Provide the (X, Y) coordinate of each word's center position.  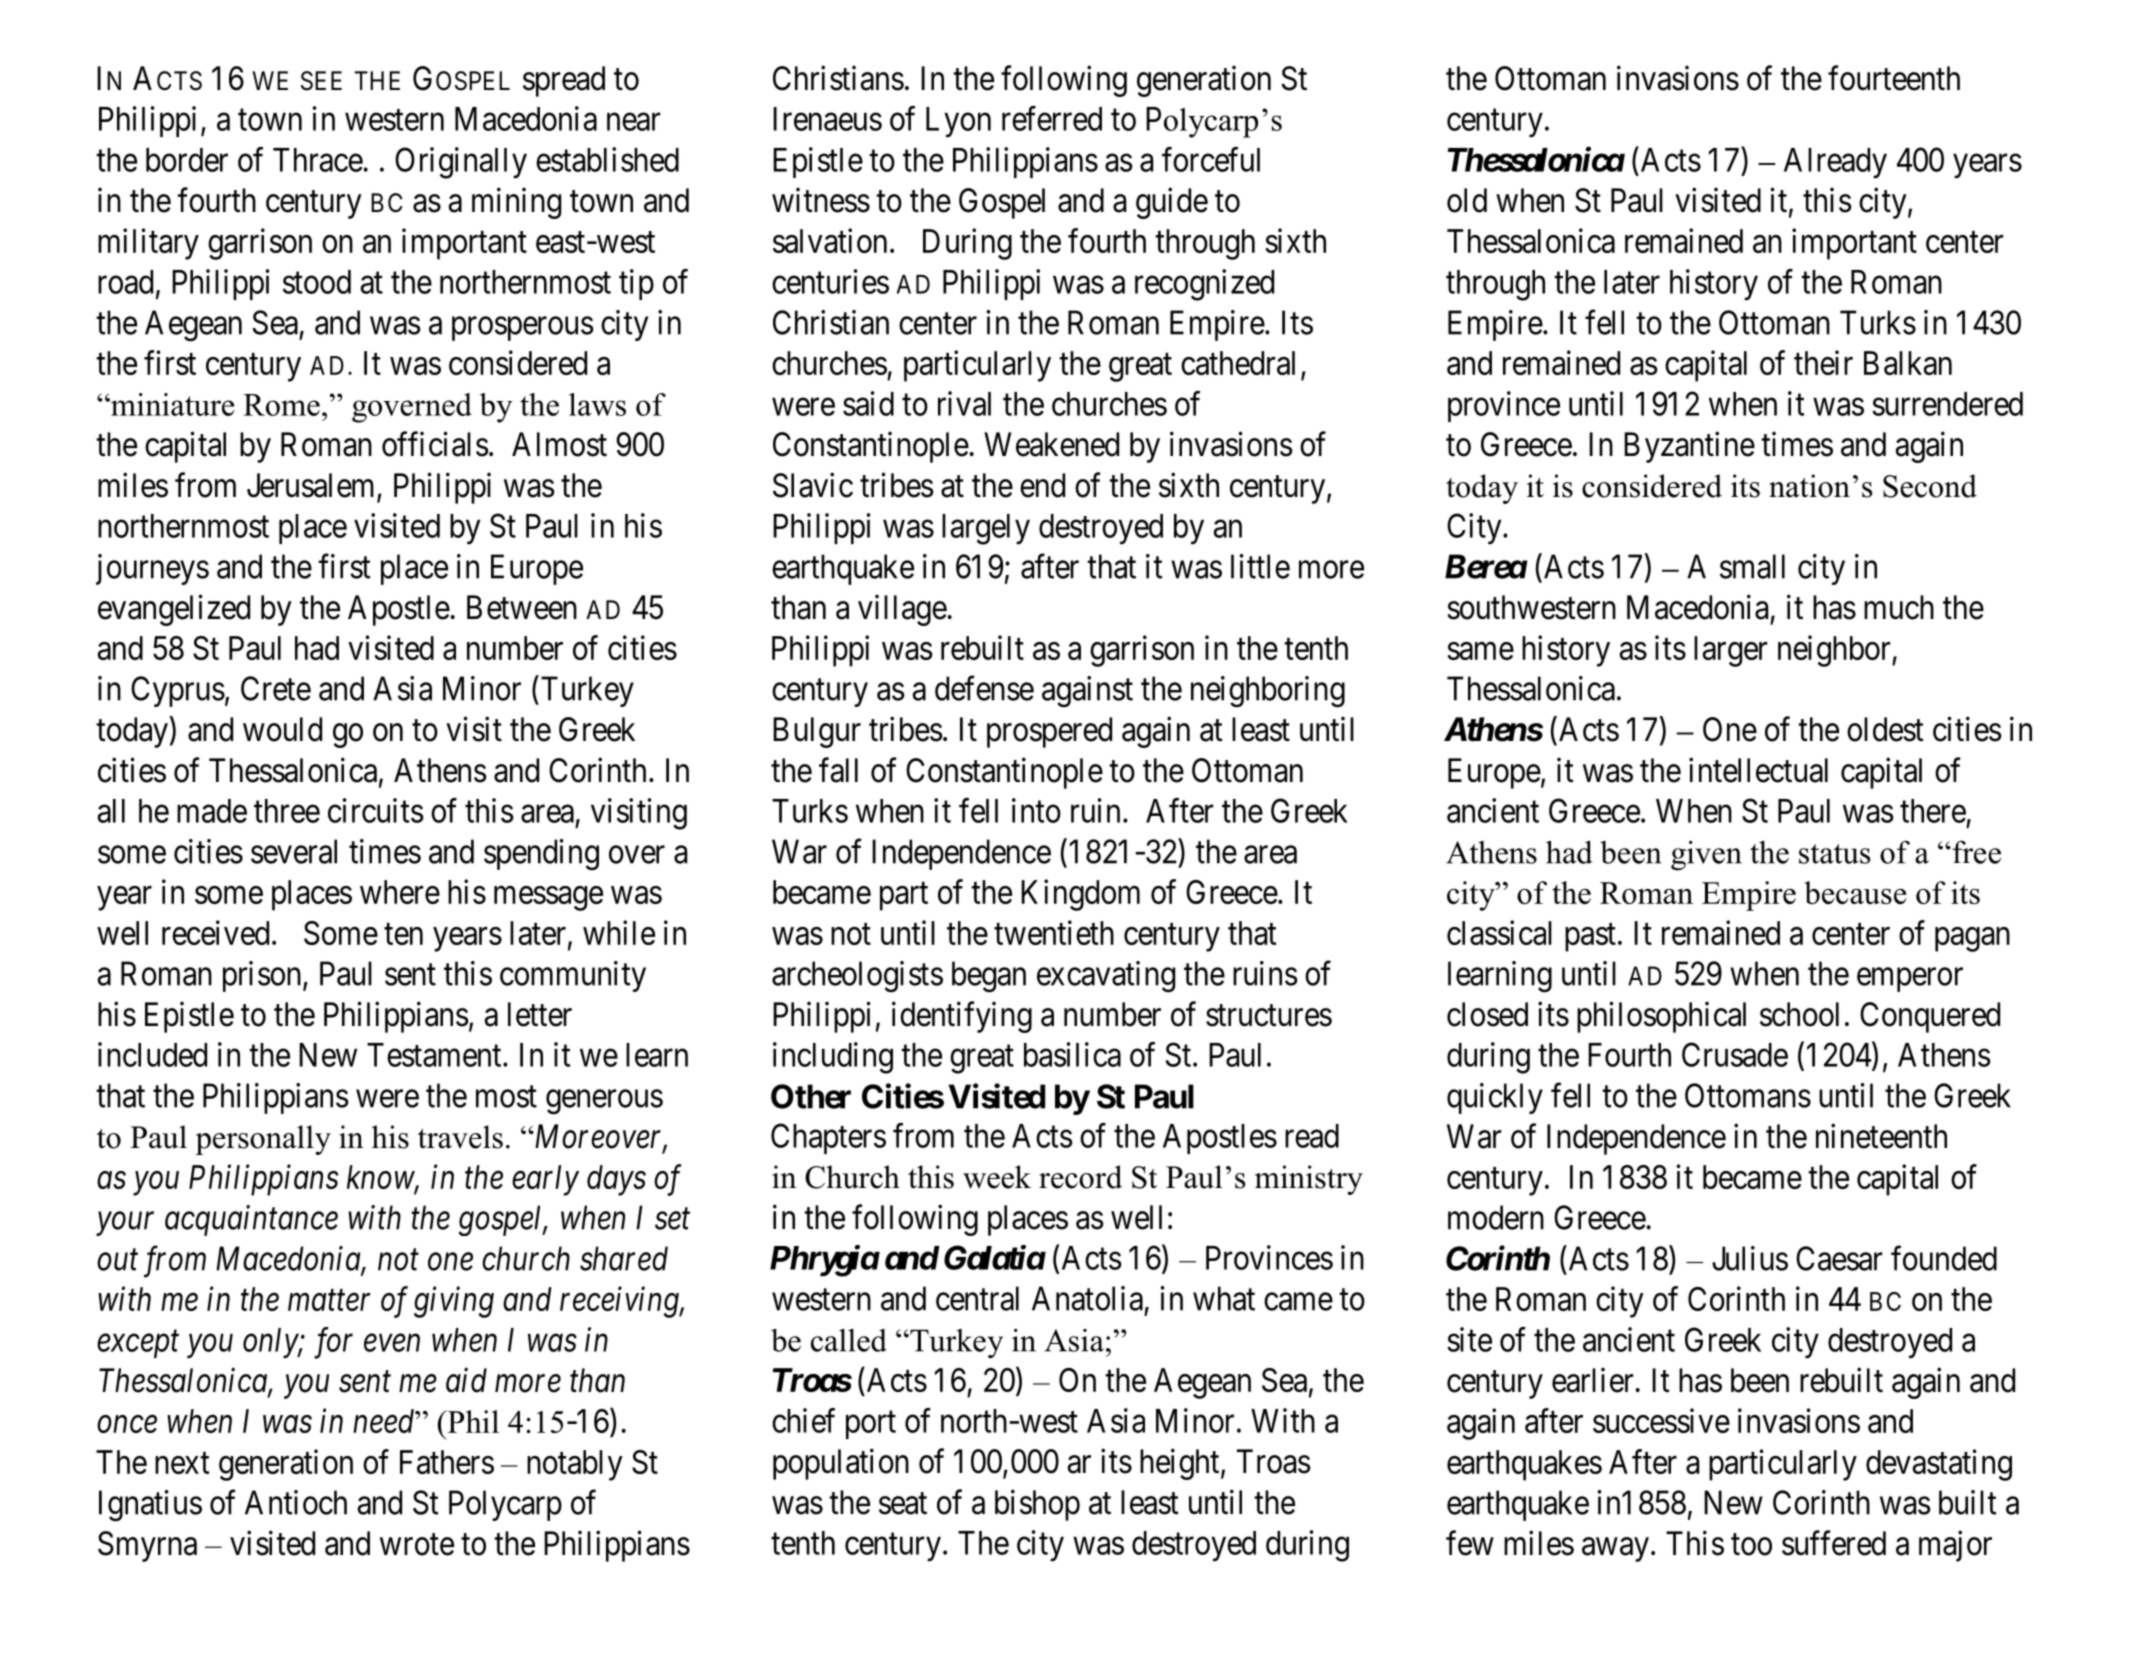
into (1036, 810)
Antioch (296, 1502)
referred (1052, 118)
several (294, 851)
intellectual (1758, 770)
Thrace (318, 160)
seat (903, 1504)
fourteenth (1894, 78)
